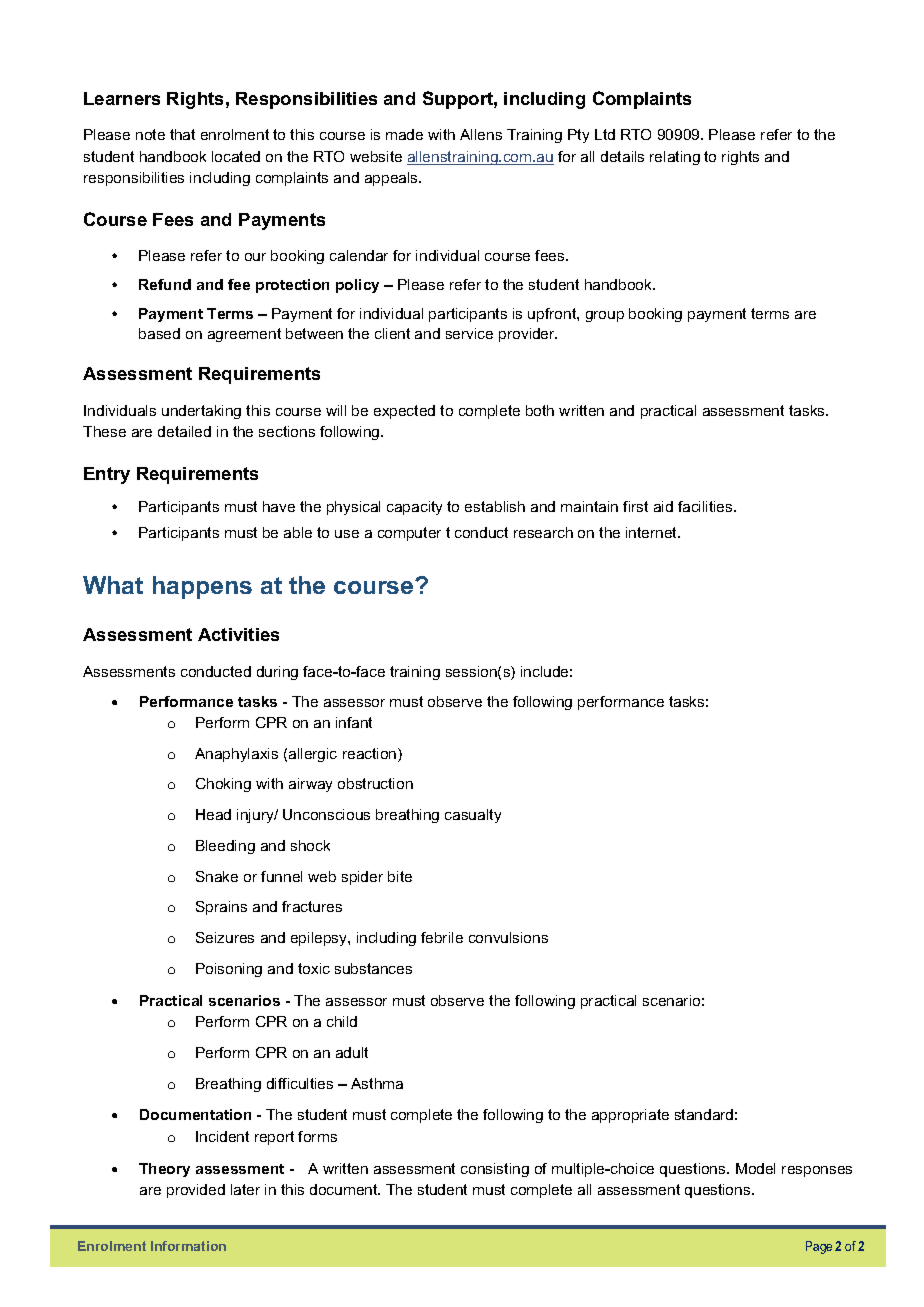 The image size is (924, 1307). I want to click on that, so click(182, 134).
